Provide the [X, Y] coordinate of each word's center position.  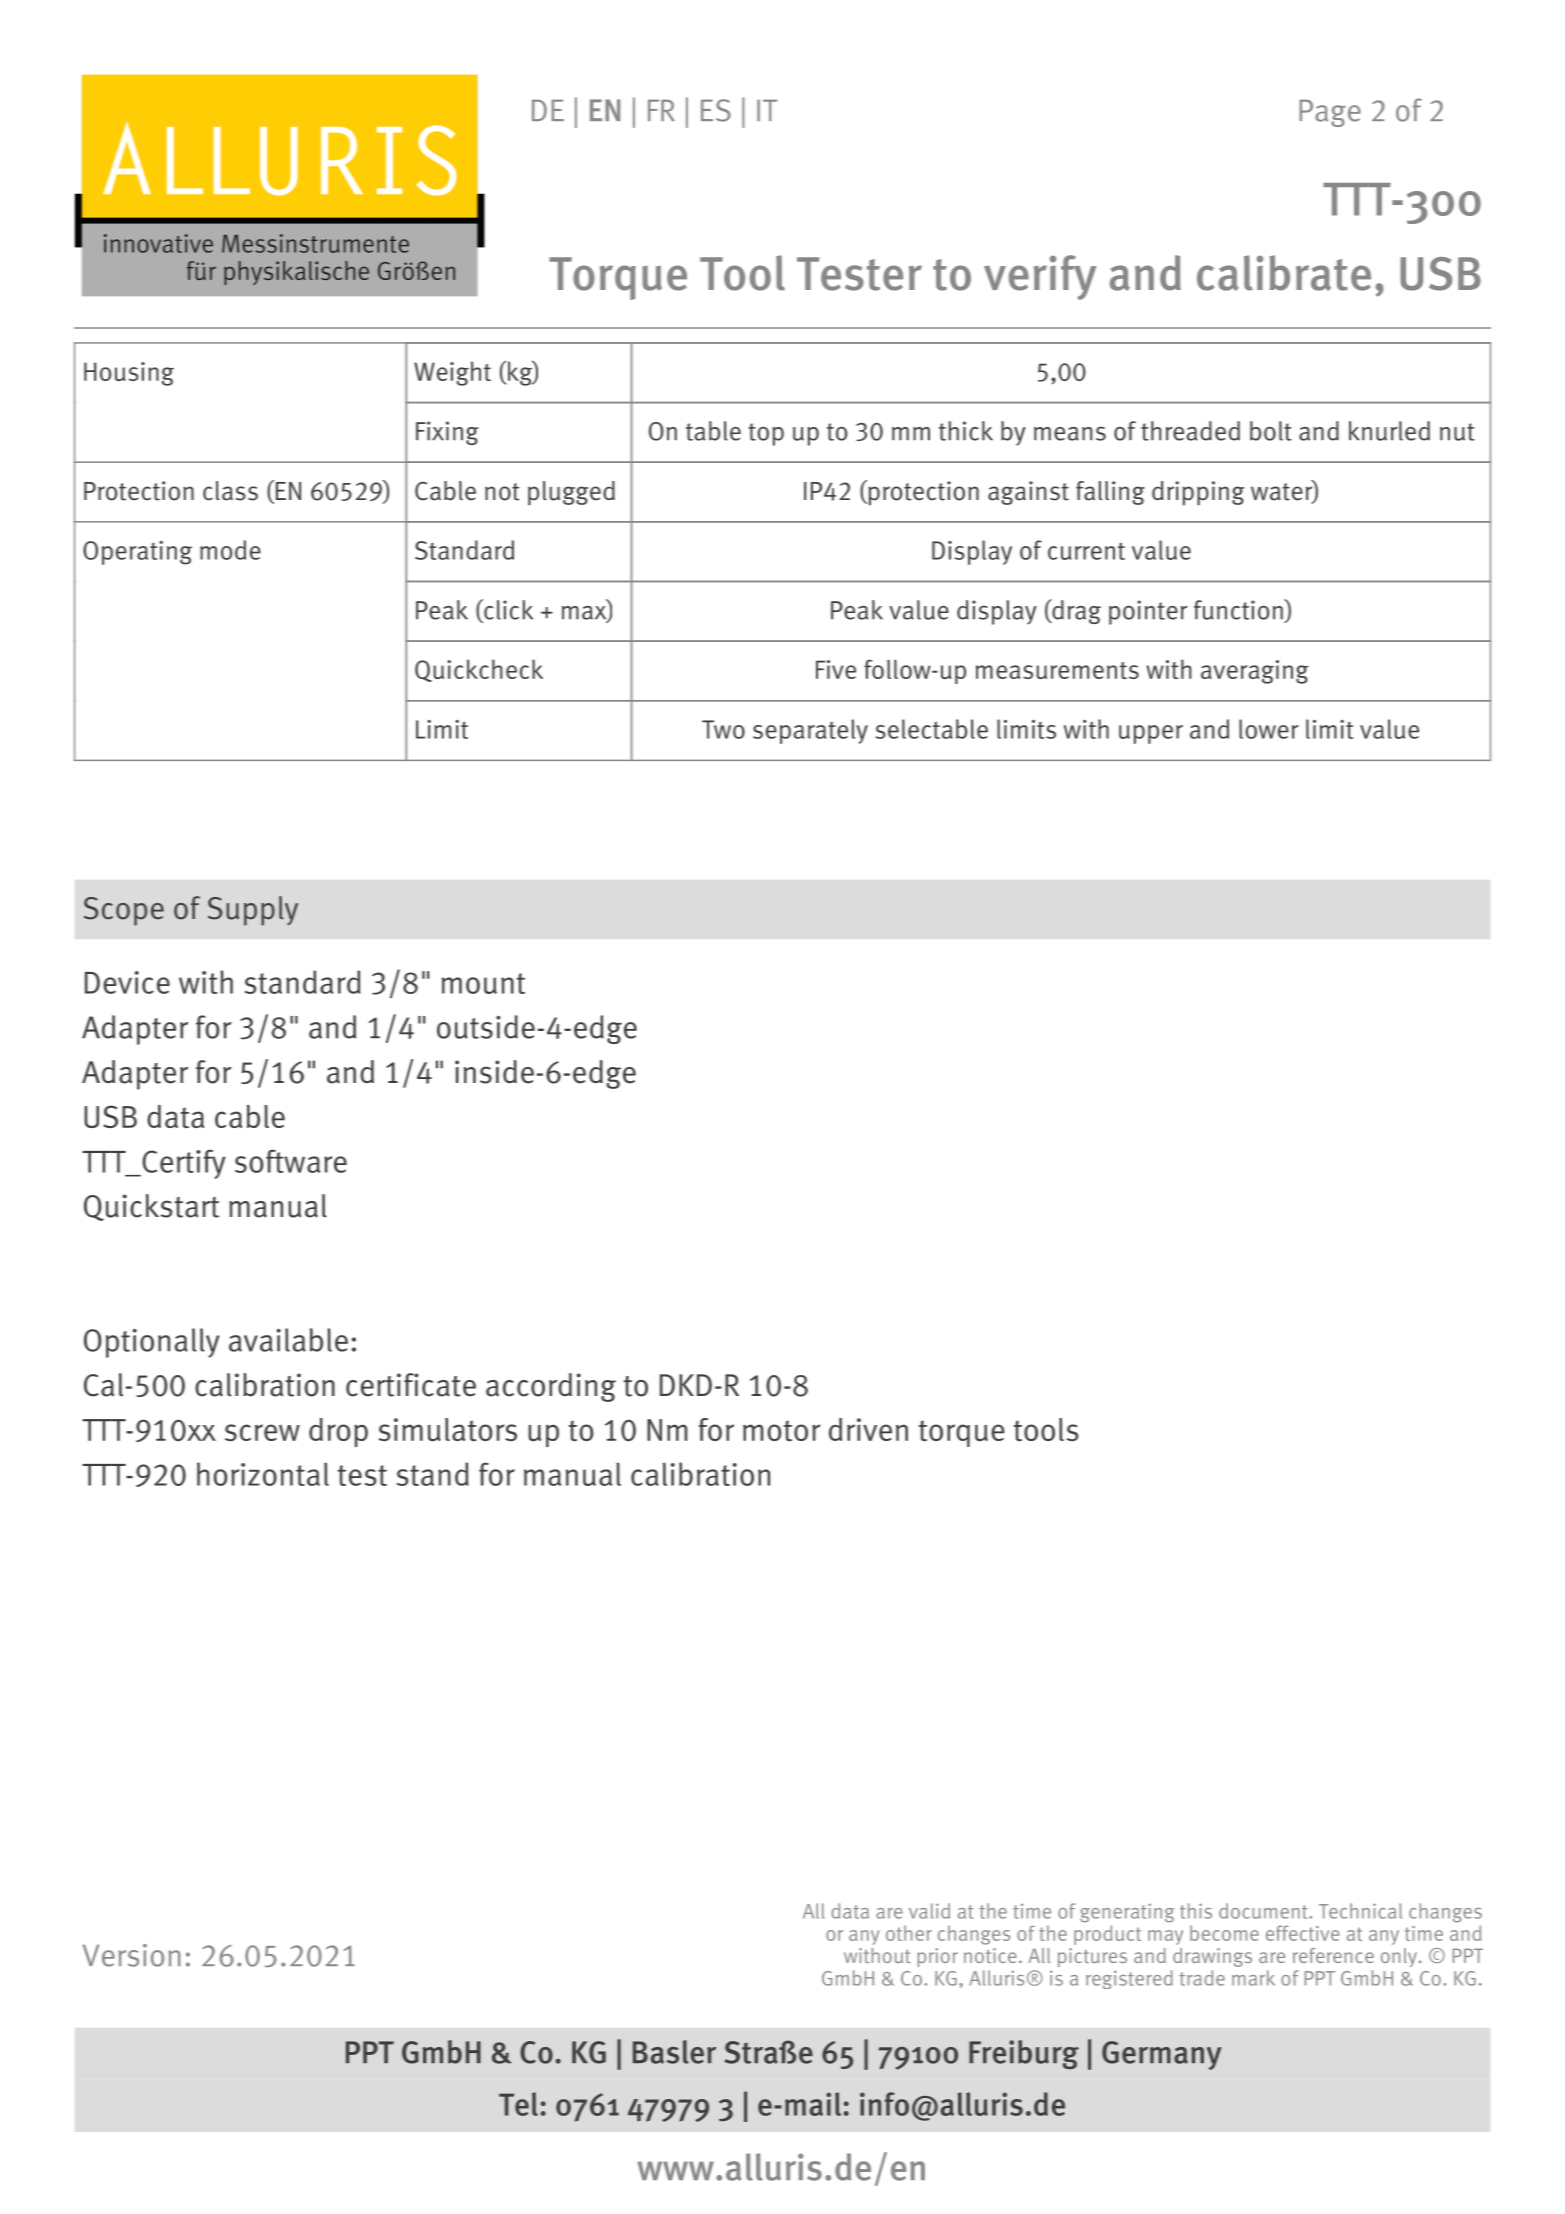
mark [1253, 1978]
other [909, 1933]
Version [131, 1955]
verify [1040, 277]
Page [1330, 113]
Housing [129, 374]
